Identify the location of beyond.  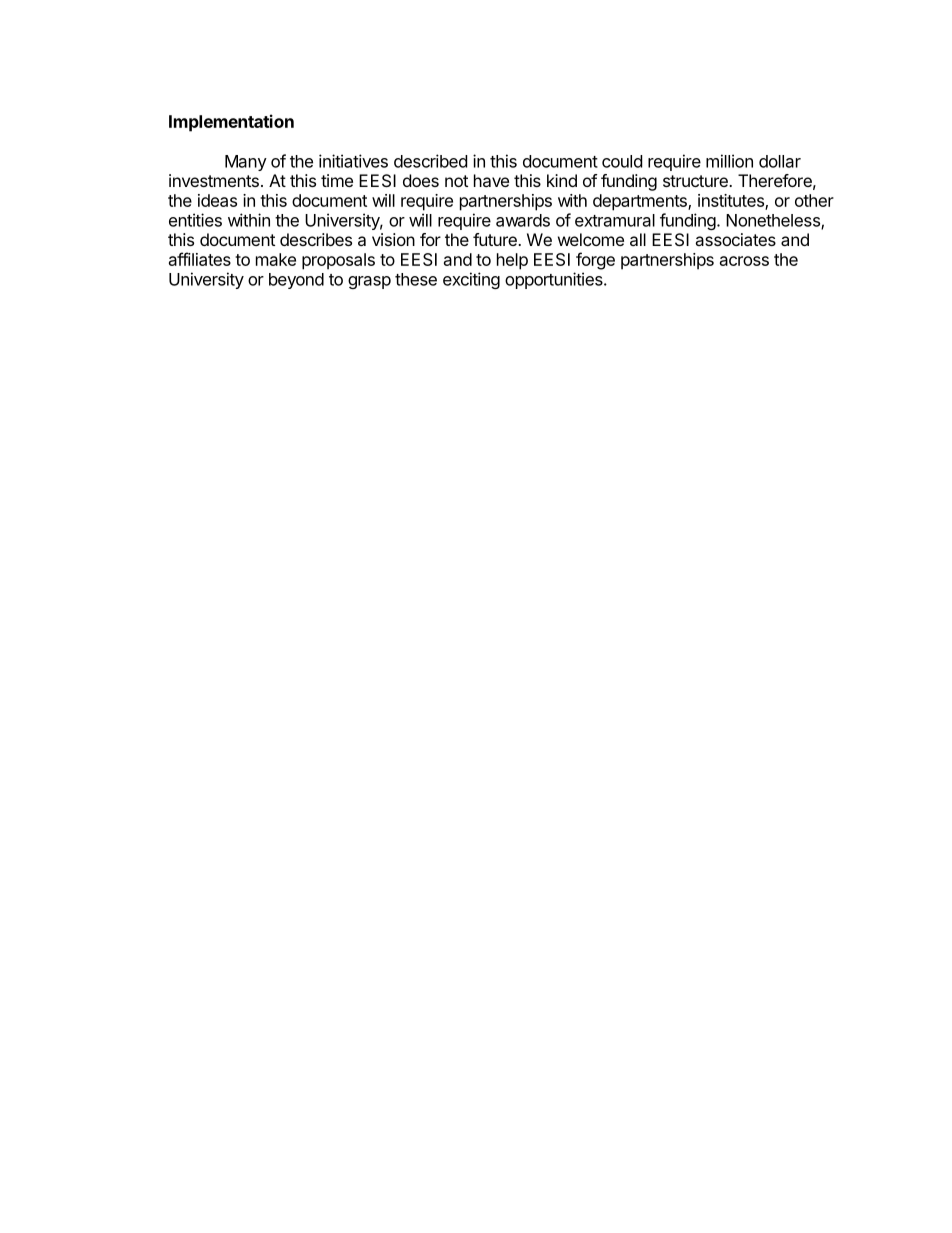
(296, 281).
